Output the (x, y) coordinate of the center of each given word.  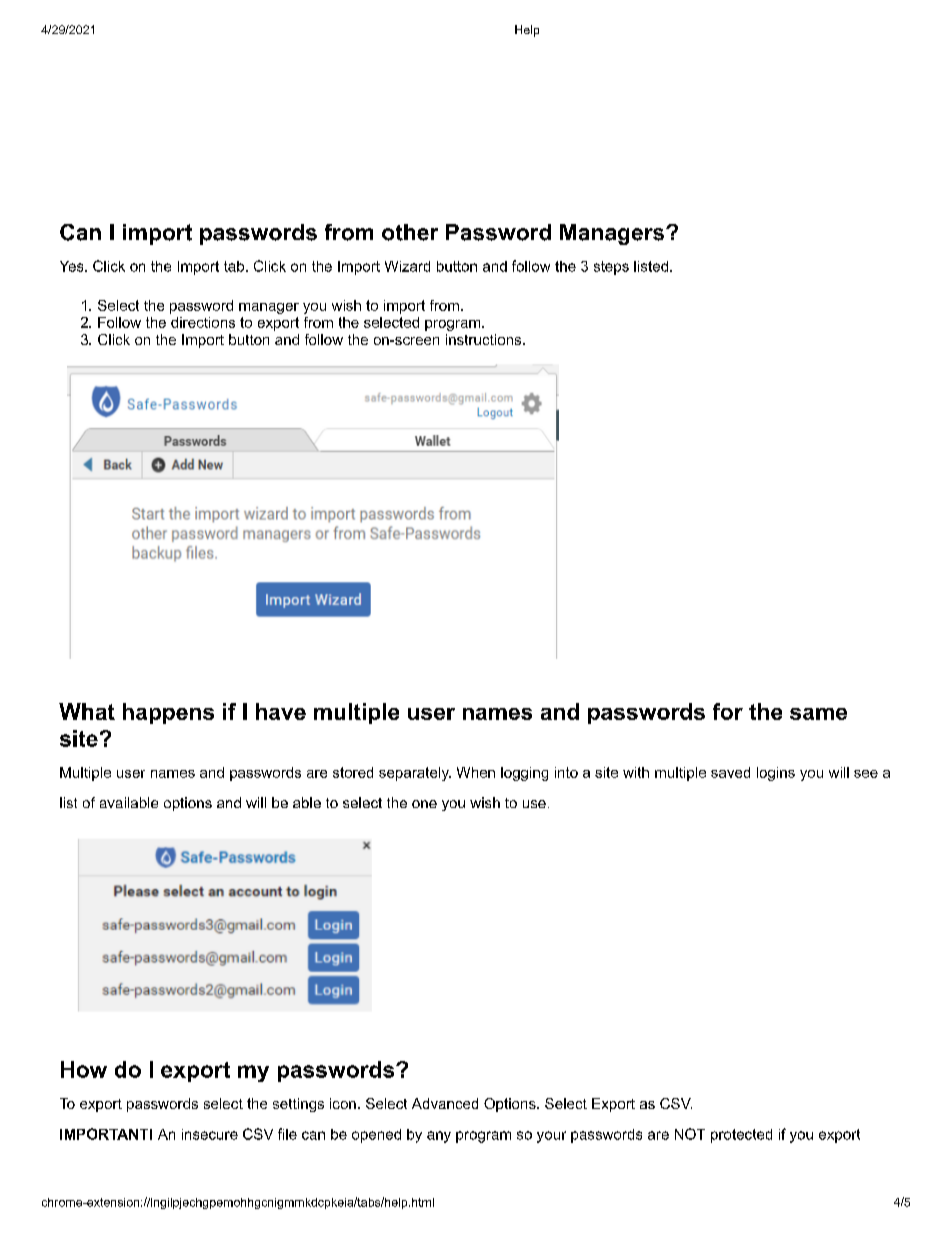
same (818, 714)
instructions (483, 339)
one (424, 804)
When (476, 772)
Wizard (407, 266)
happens (168, 713)
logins (776, 774)
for (728, 711)
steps (611, 268)
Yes (73, 266)
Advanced (445, 1103)
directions (203, 322)
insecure (210, 1134)
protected (741, 1136)
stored (353, 772)
